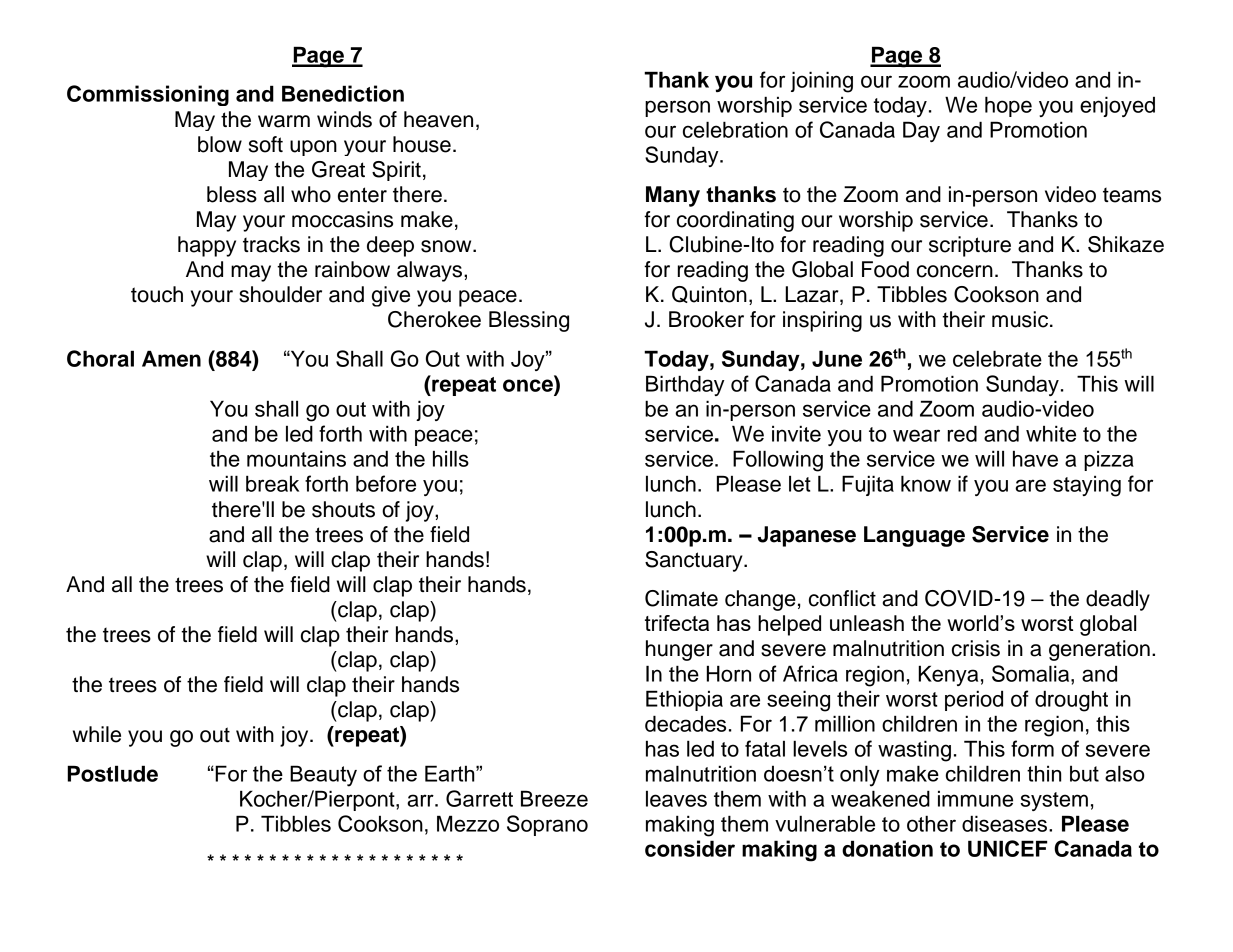  I want to click on Brooker, so click(706, 319).
